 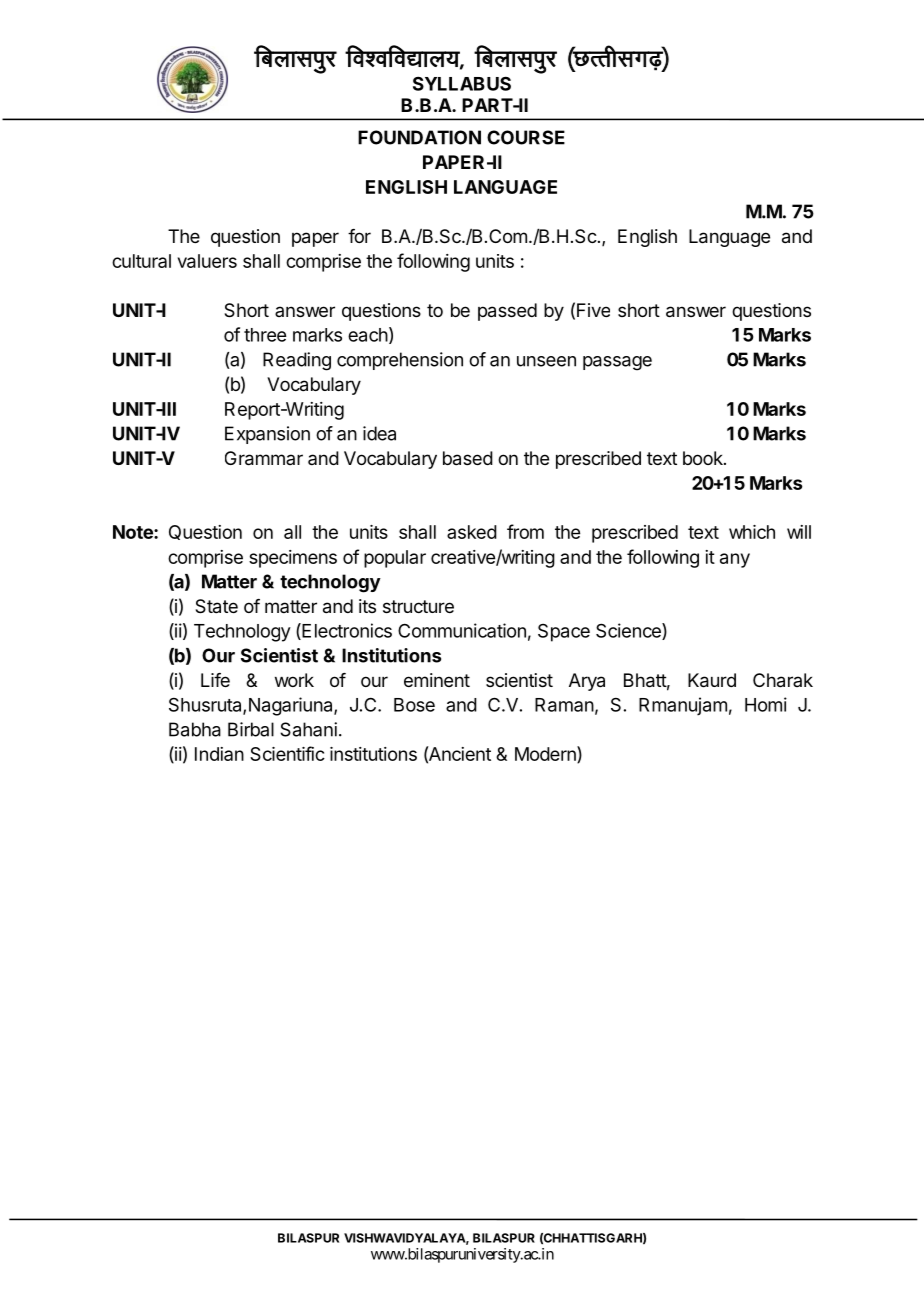 I want to click on which, so click(x=752, y=532).
